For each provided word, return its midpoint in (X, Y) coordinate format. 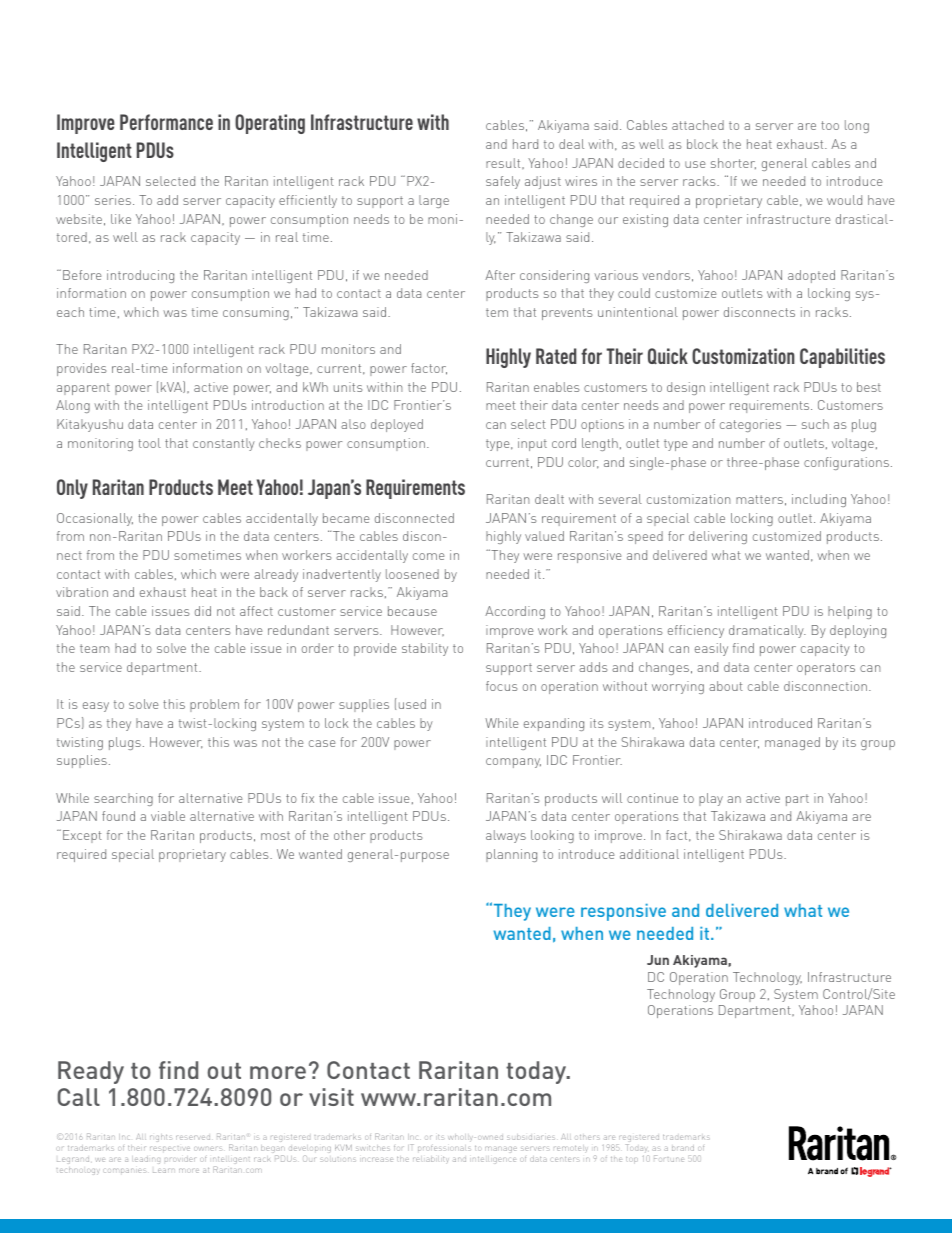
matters (759, 499)
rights (160, 1138)
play (711, 799)
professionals (444, 1148)
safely (503, 182)
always (506, 836)
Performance (166, 122)
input (532, 444)
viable (168, 816)
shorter (733, 163)
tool (149, 443)
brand (683, 1148)
